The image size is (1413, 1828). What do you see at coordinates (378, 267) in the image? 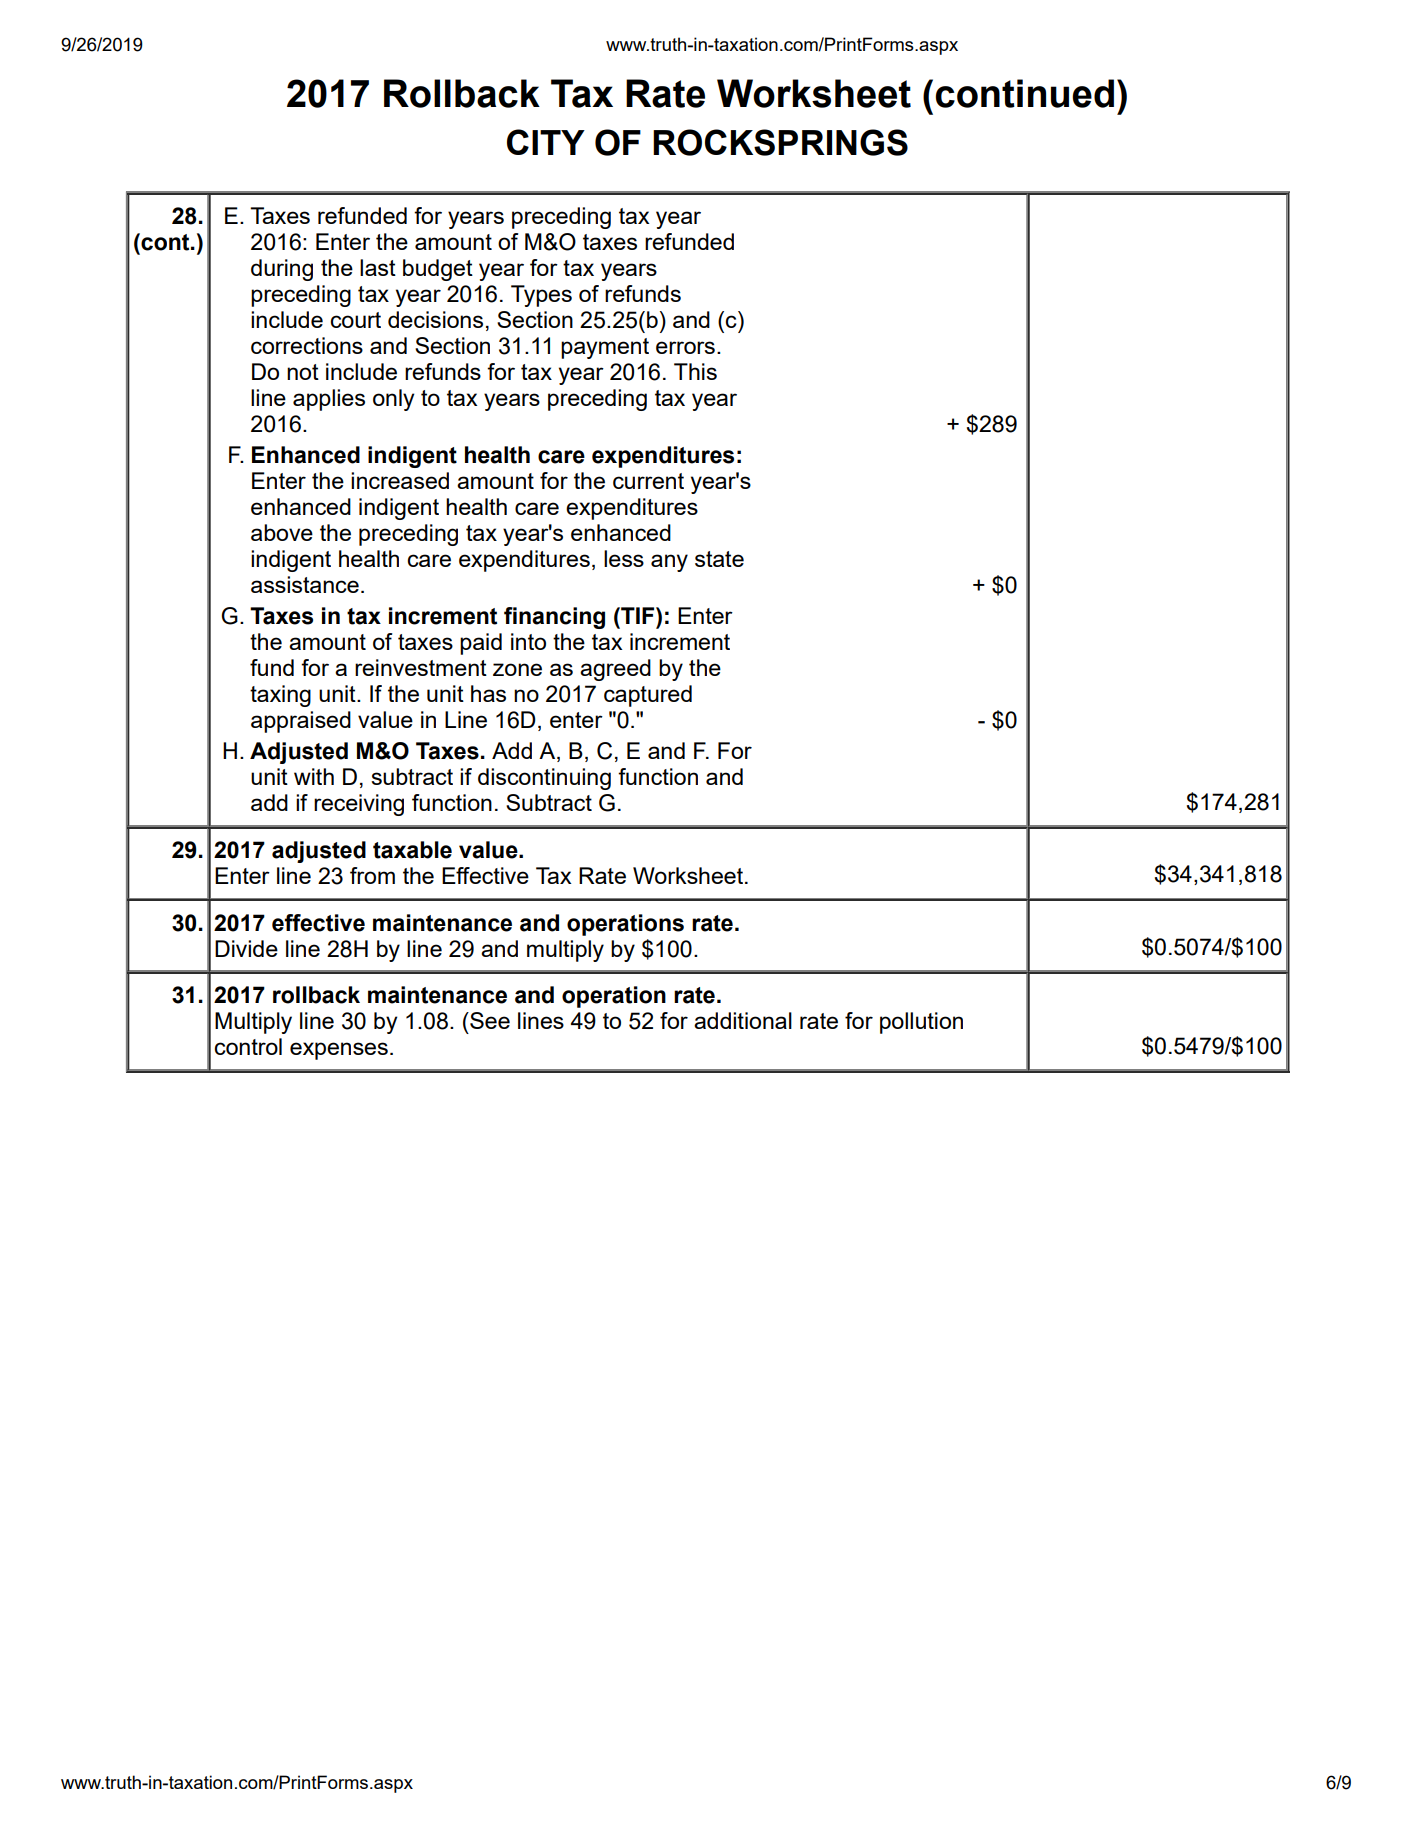
I see `last` at bounding box center [378, 267].
